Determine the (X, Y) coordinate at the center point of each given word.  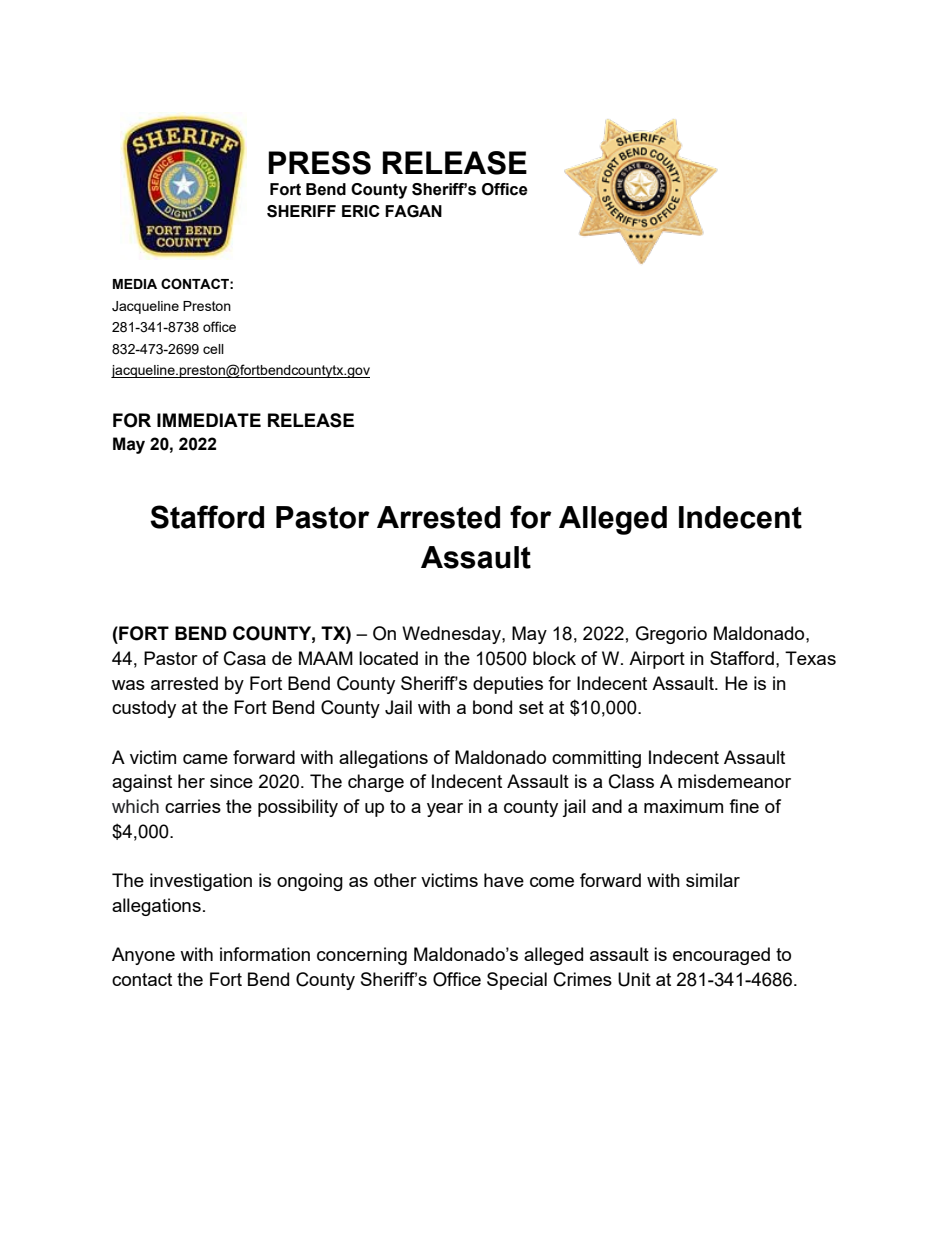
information (265, 954)
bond (492, 707)
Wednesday (452, 635)
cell (213, 349)
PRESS (319, 163)
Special (517, 981)
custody (144, 709)
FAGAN (413, 211)
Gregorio (671, 635)
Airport (657, 660)
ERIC (361, 211)
